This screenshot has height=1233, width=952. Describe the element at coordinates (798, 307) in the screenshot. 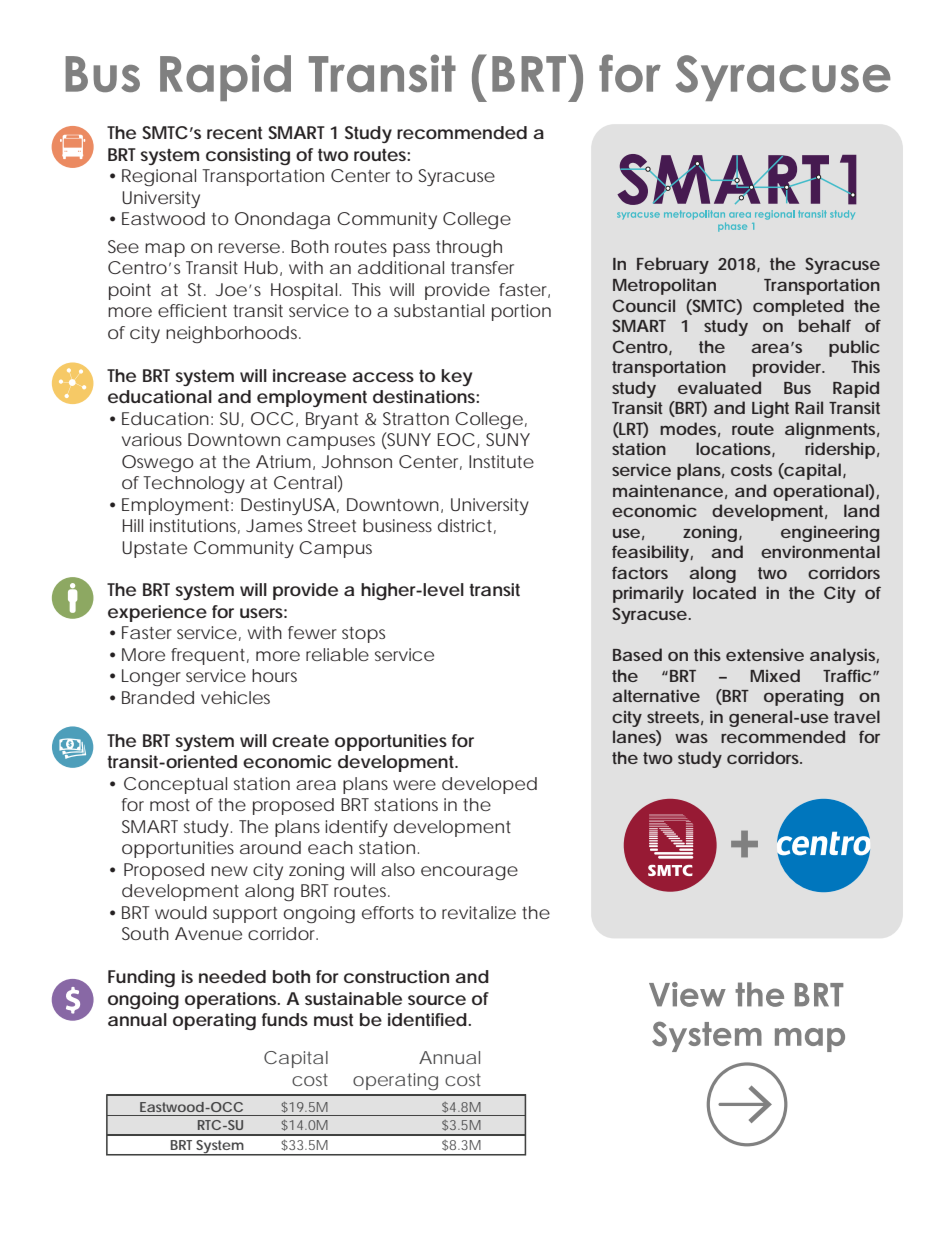

I see `completed` at that location.
